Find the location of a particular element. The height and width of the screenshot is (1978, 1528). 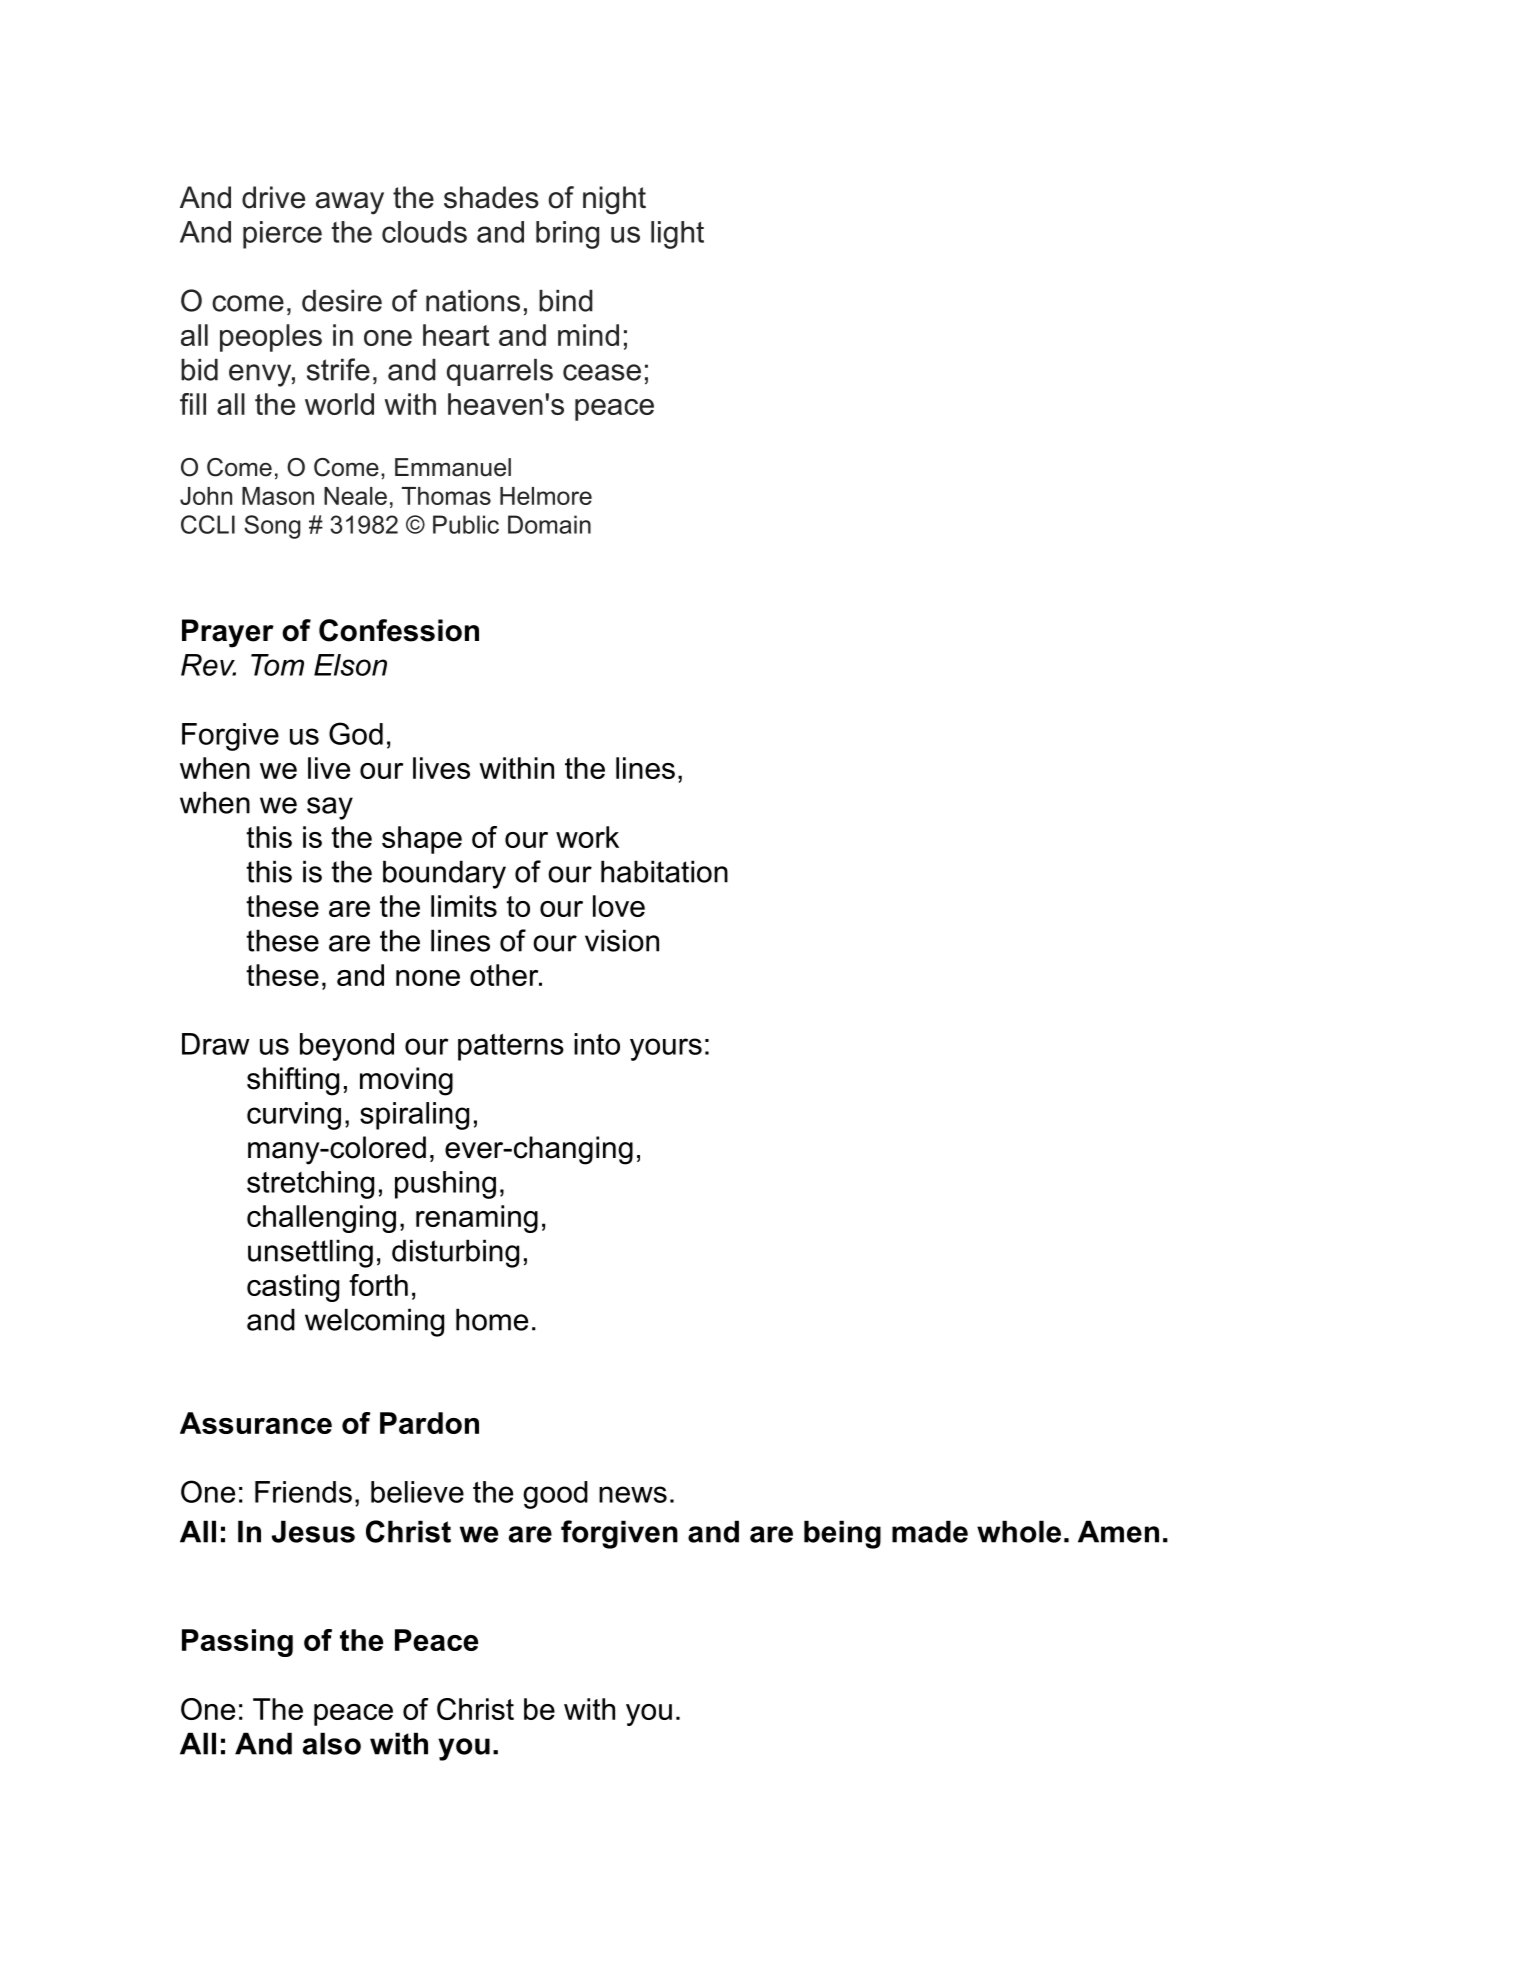

also is located at coordinates (332, 1743).
